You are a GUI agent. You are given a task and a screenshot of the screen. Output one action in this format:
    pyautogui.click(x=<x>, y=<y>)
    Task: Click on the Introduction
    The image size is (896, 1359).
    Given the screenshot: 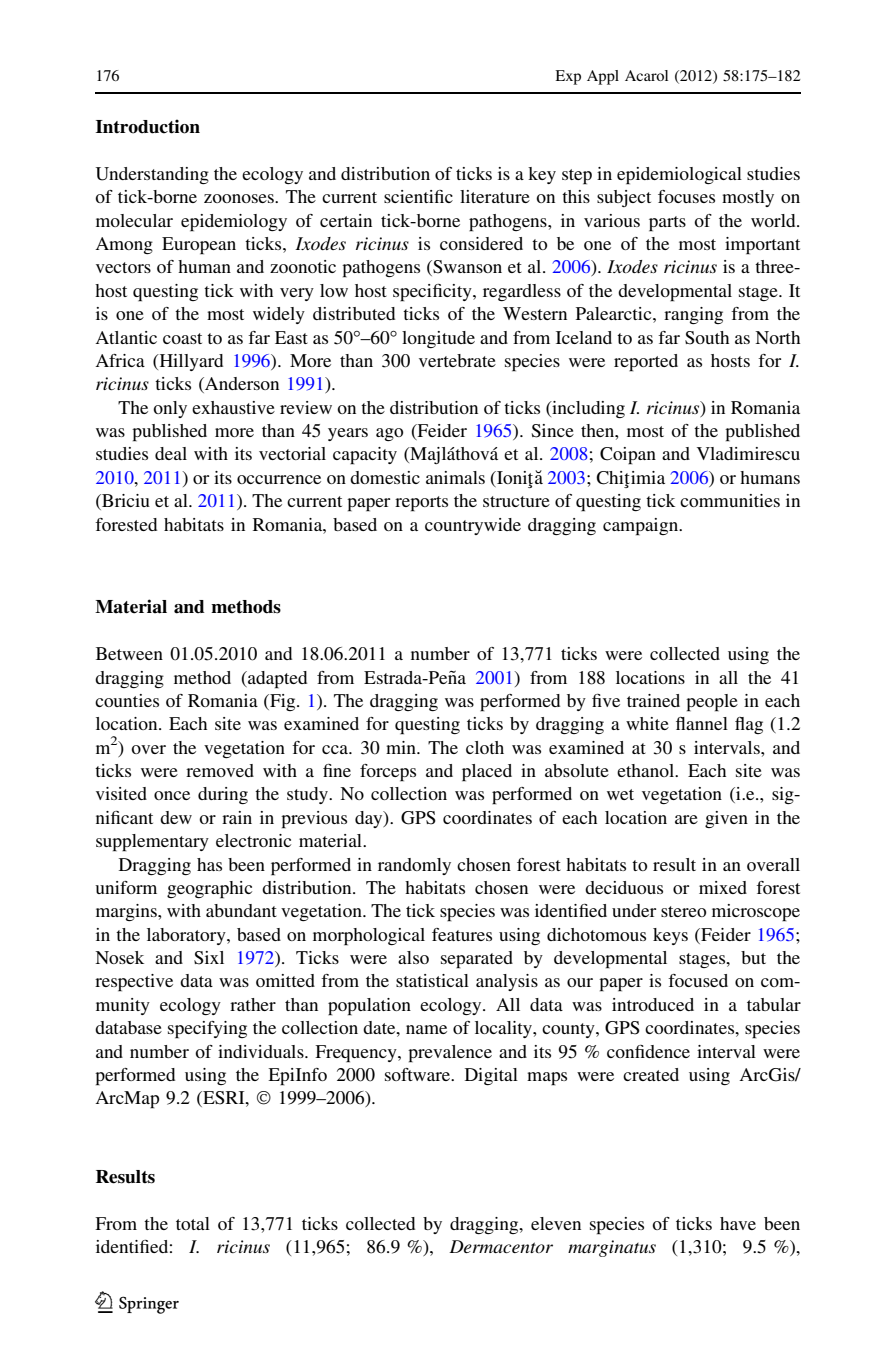 What is the action you would take?
    pyautogui.click(x=148, y=126)
